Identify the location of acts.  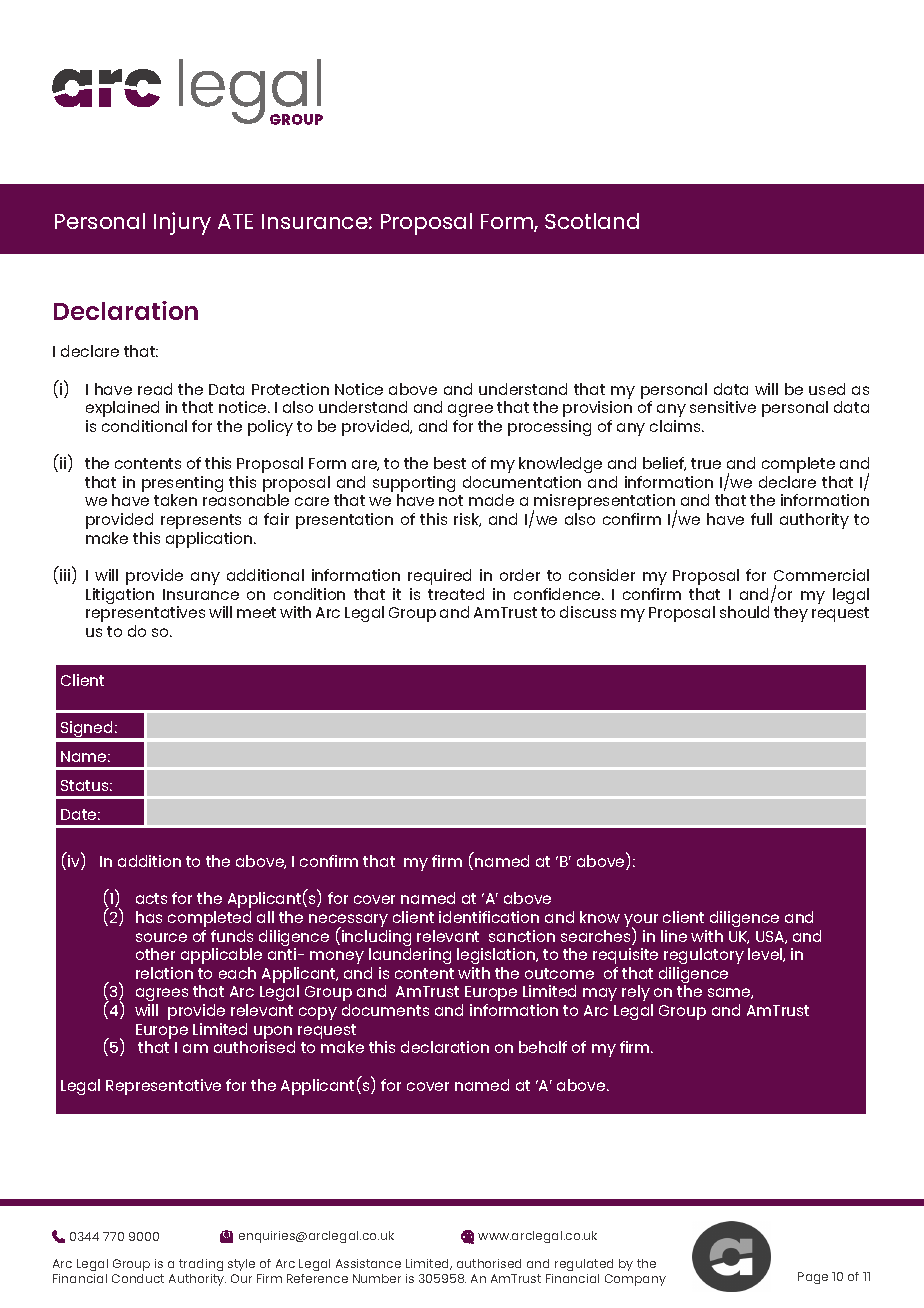
(151, 898).
